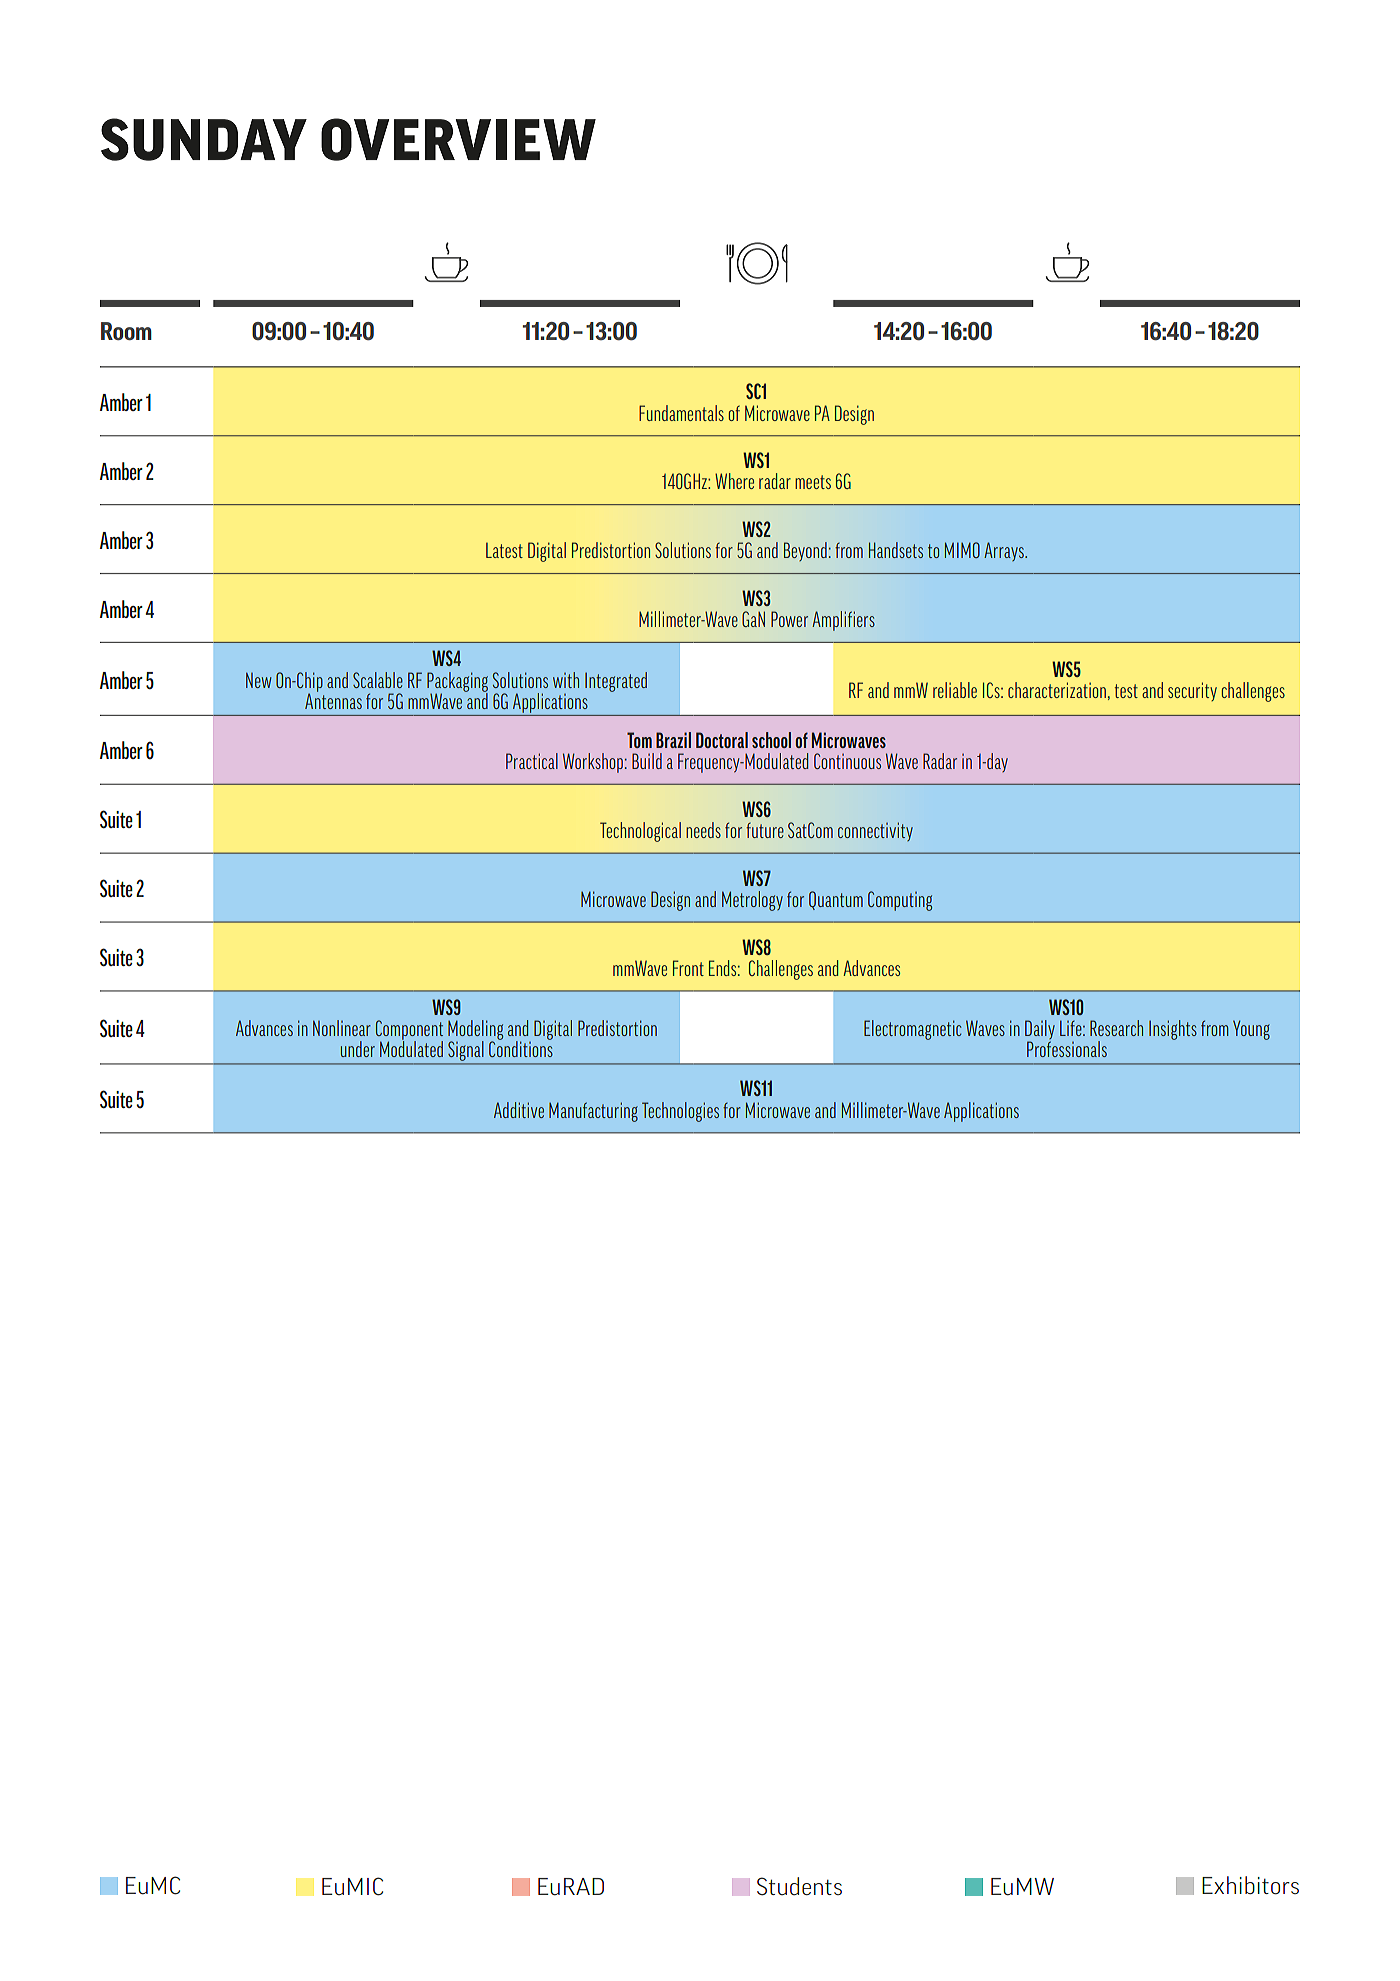 This screenshot has height=1981, width=1400. Describe the element at coordinates (1057, 690) in the screenshot. I see `characterization` at that location.
